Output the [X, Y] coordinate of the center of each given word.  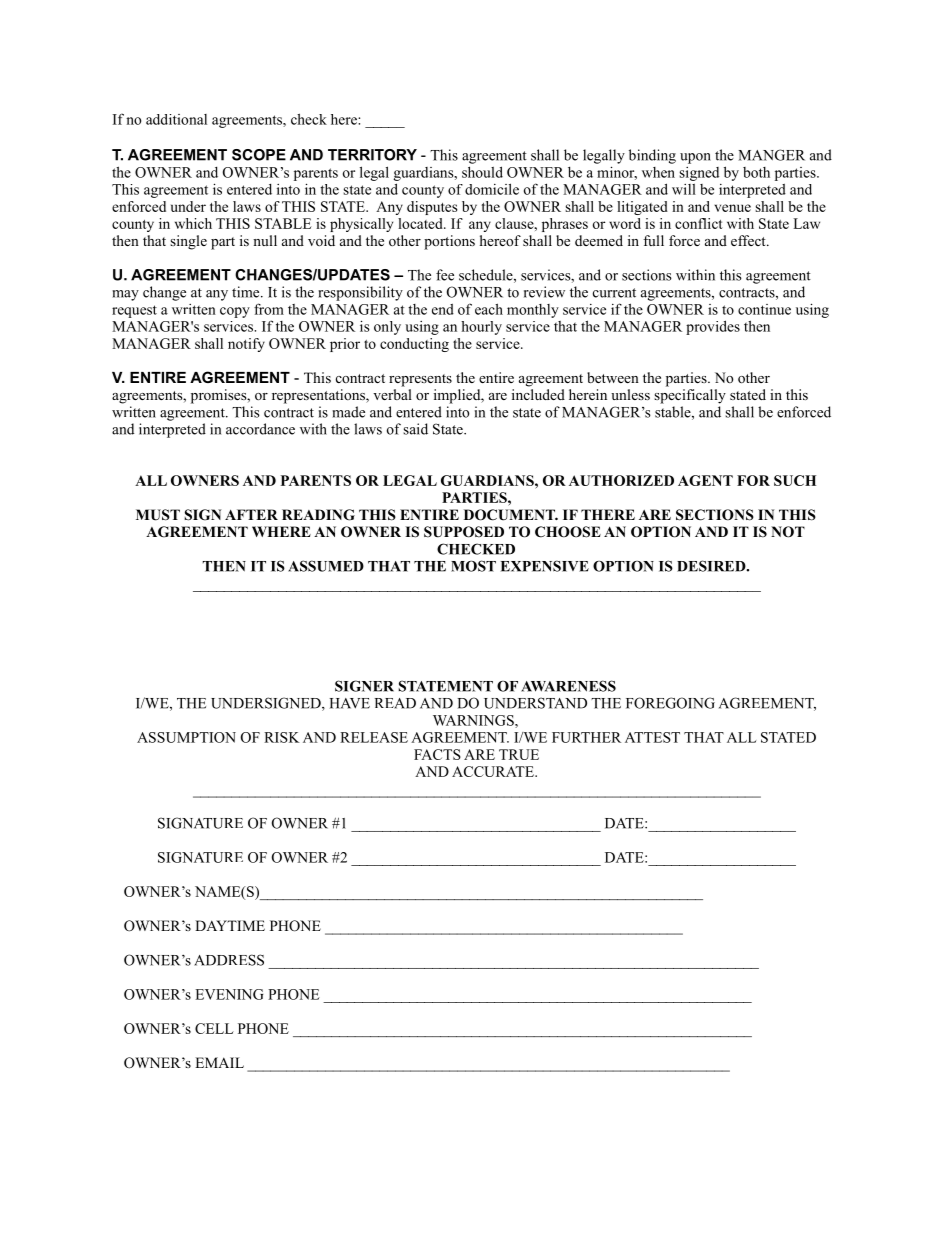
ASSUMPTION [186, 737]
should [482, 172]
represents [420, 380]
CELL [214, 1028]
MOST [473, 566]
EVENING [229, 994]
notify [246, 345]
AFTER [251, 514]
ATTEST [652, 737]
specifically [690, 396]
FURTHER [586, 737]
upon [695, 158]
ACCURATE [494, 771]
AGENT [705, 480]
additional [176, 119]
